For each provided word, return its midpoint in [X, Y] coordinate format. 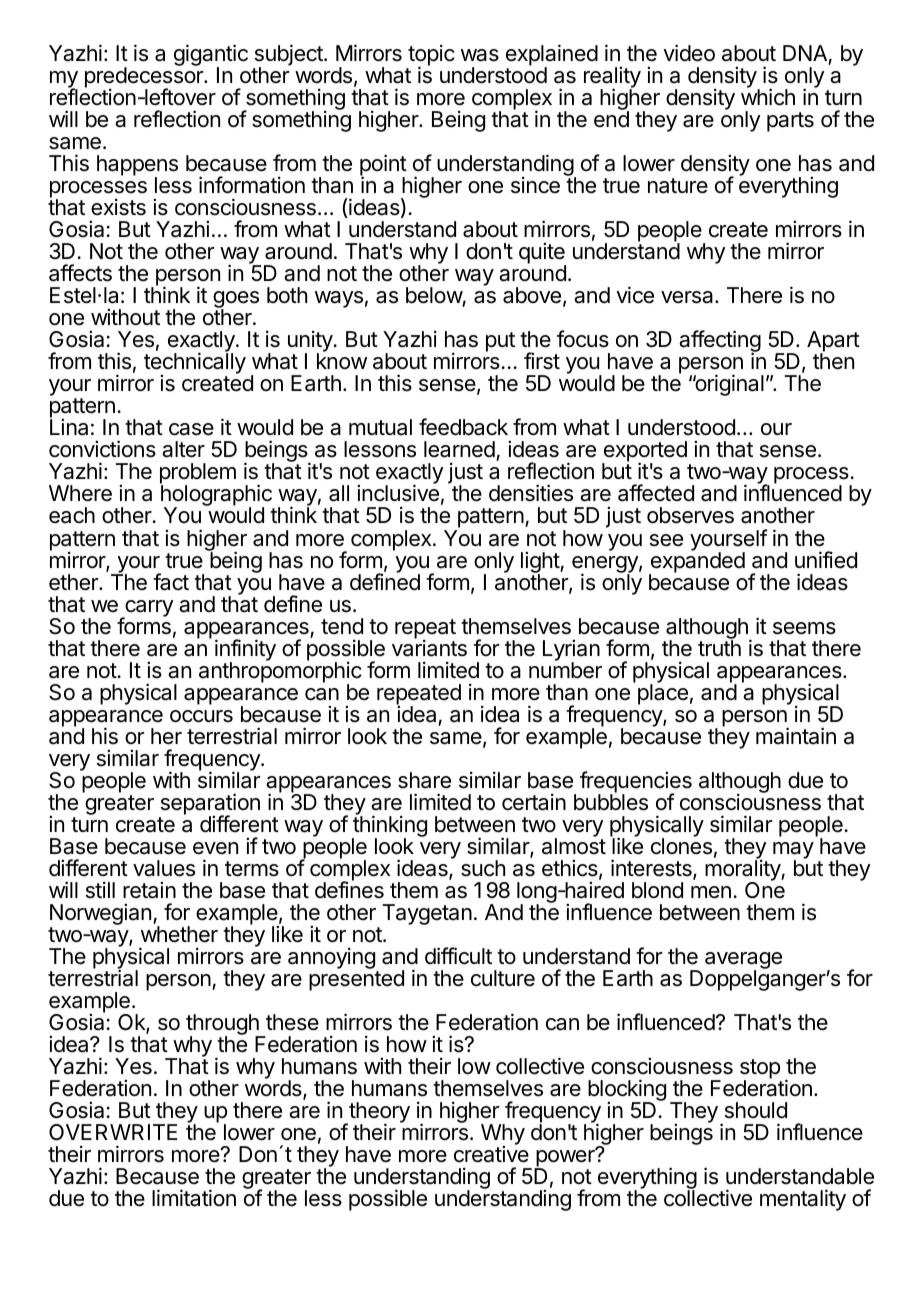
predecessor [145, 79]
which [768, 97]
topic [430, 56]
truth [719, 647]
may [793, 851]
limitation [194, 1198]
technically [195, 364]
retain [149, 890]
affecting [720, 342]
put [500, 342]
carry [148, 609]
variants [429, 647]
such [483, 868]
